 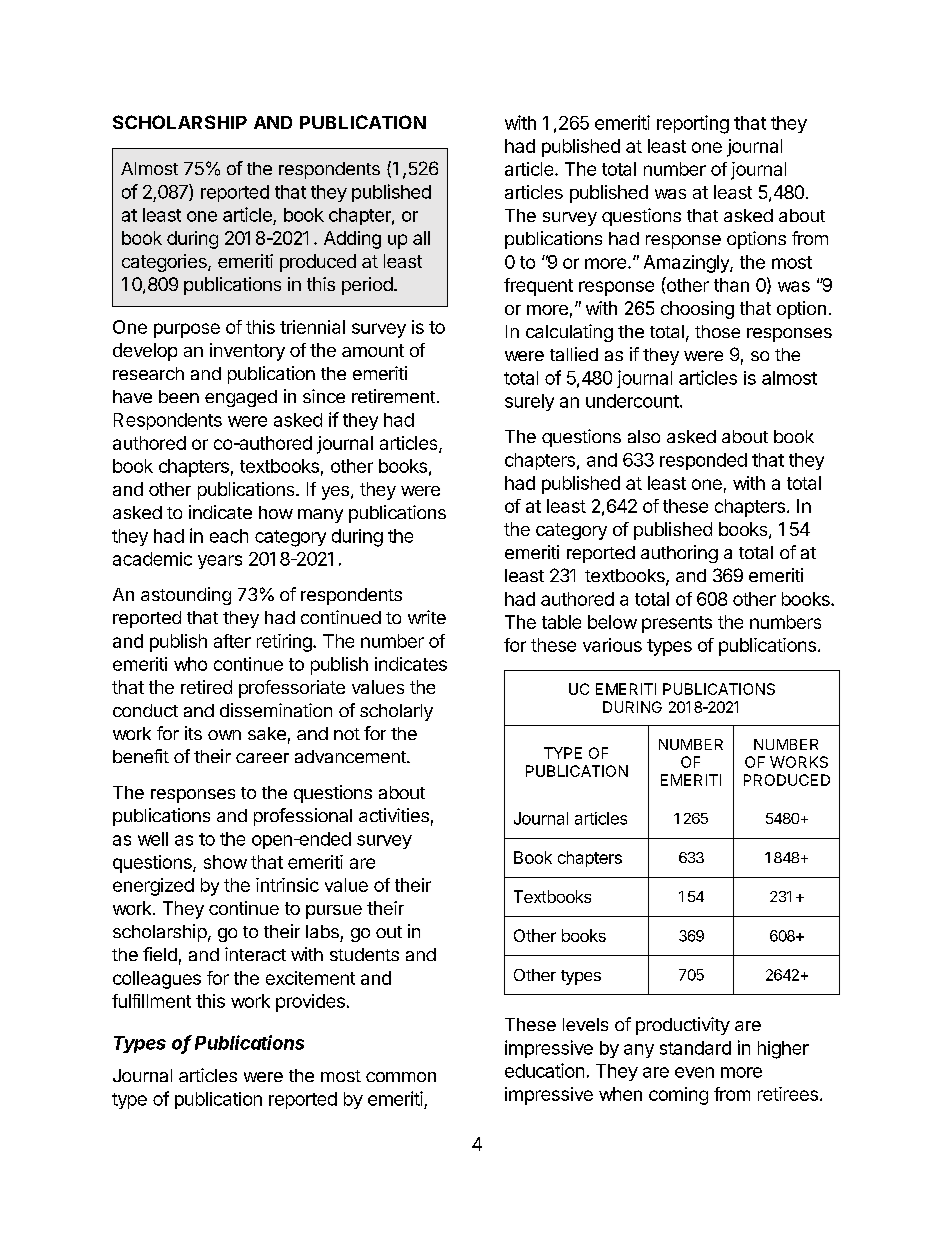 I want to click on common, so click(x=401, y=1077).
